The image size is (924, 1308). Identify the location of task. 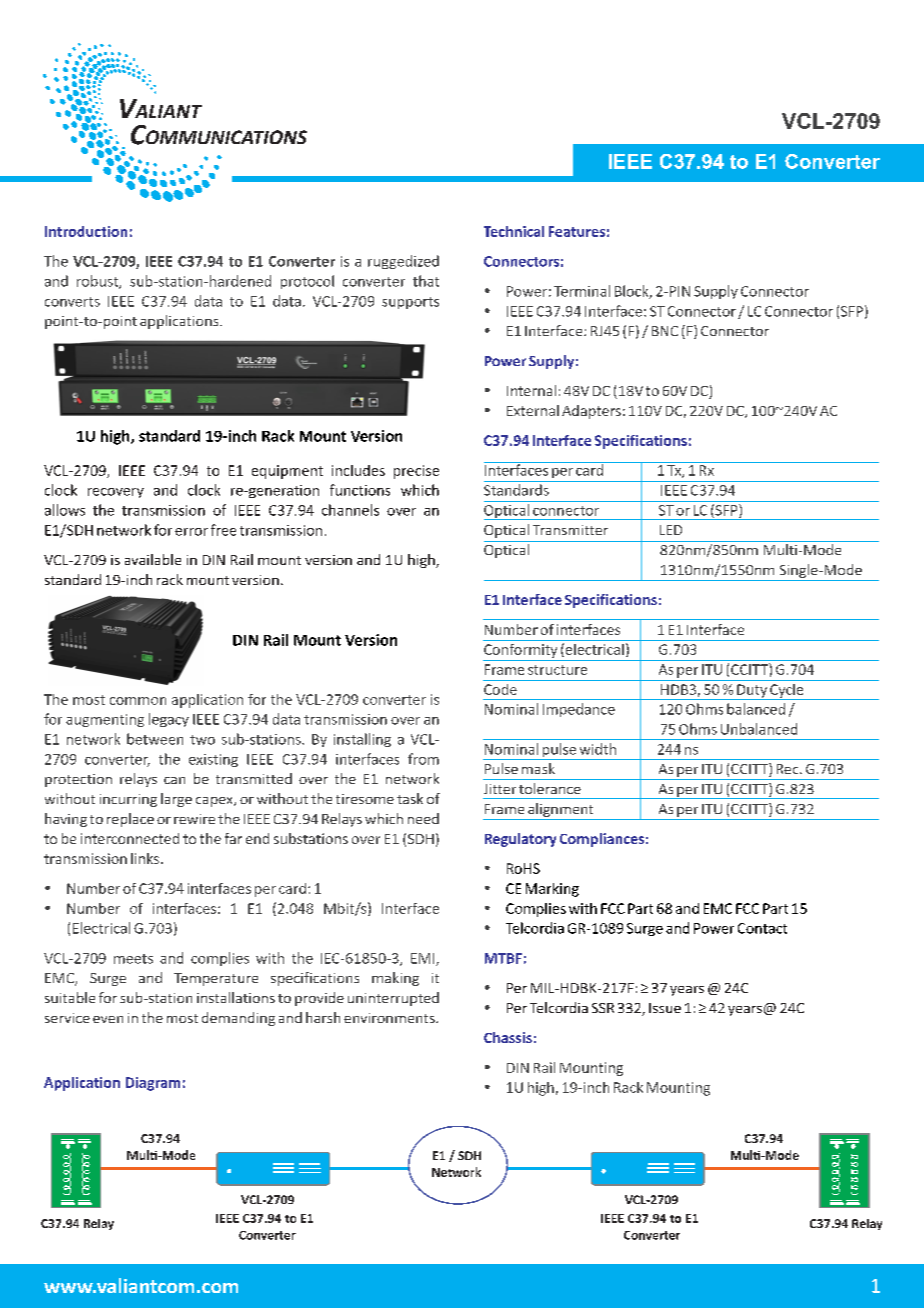
(410, 798).
